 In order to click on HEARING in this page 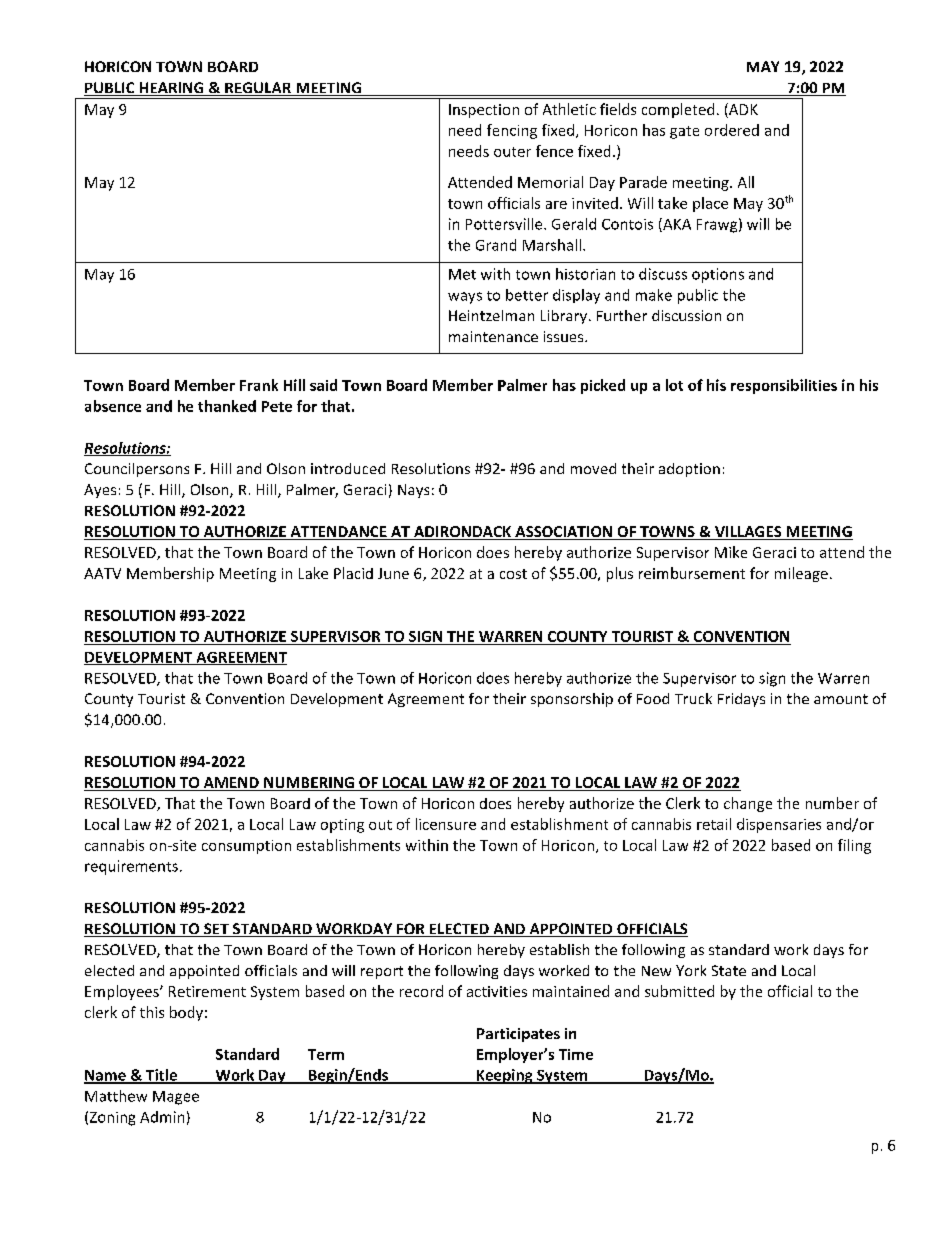, I will do `click(171, 89)`.
